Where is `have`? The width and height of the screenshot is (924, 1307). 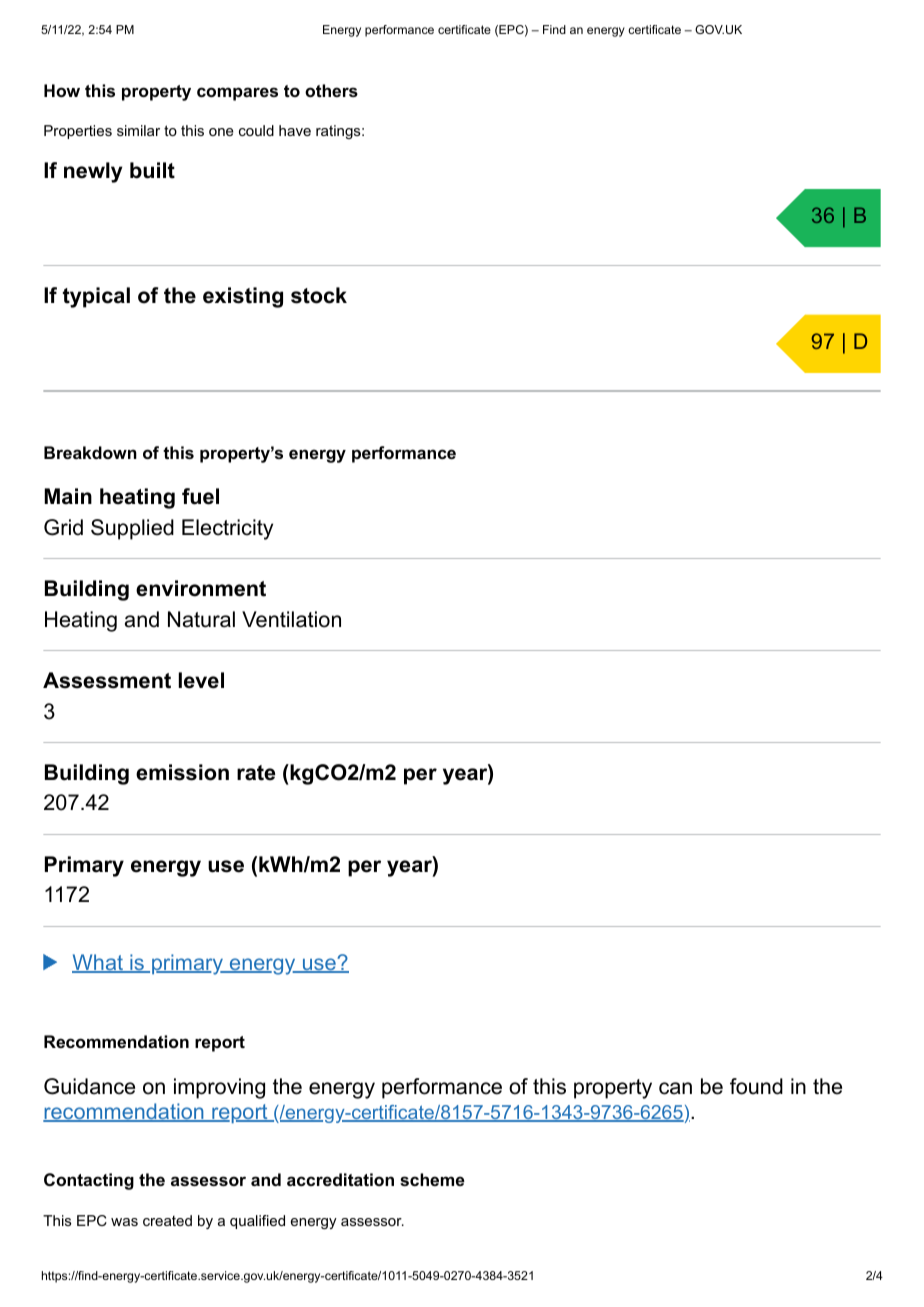 have is located at coordinates (295, 130).
